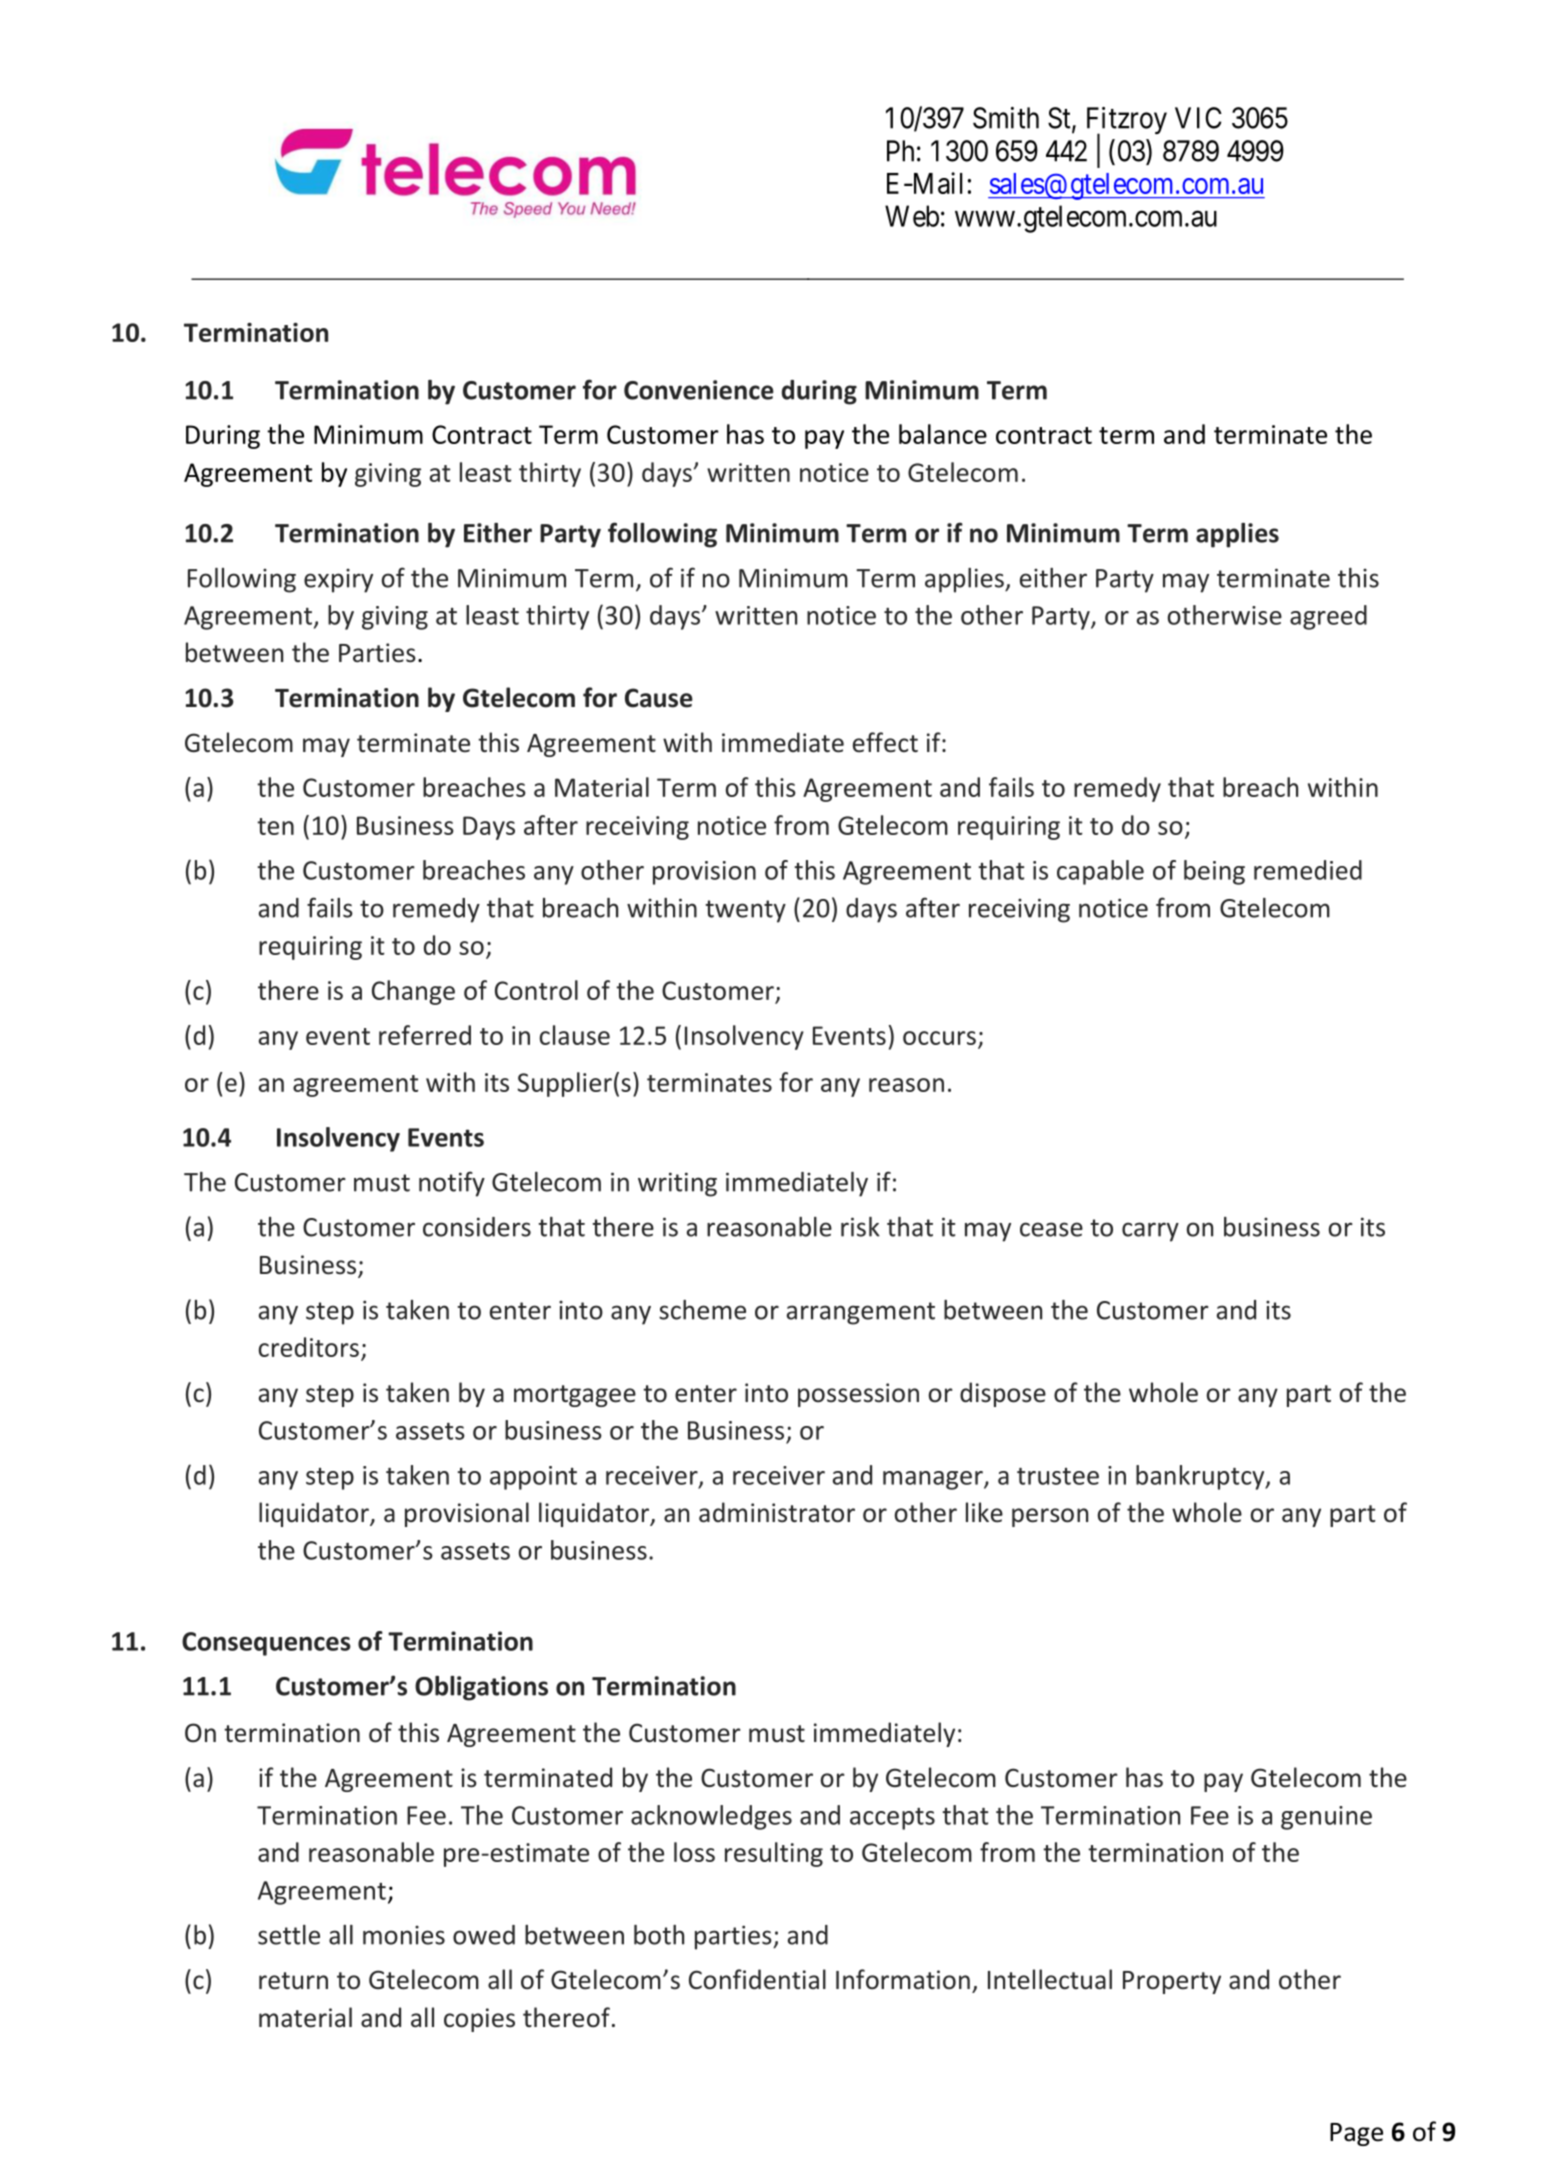 This document has height=2183, width=1544. What do you see at coordinates (309, 1347) in the document?
I see `creditors` at bounding box center [309, 1347].
